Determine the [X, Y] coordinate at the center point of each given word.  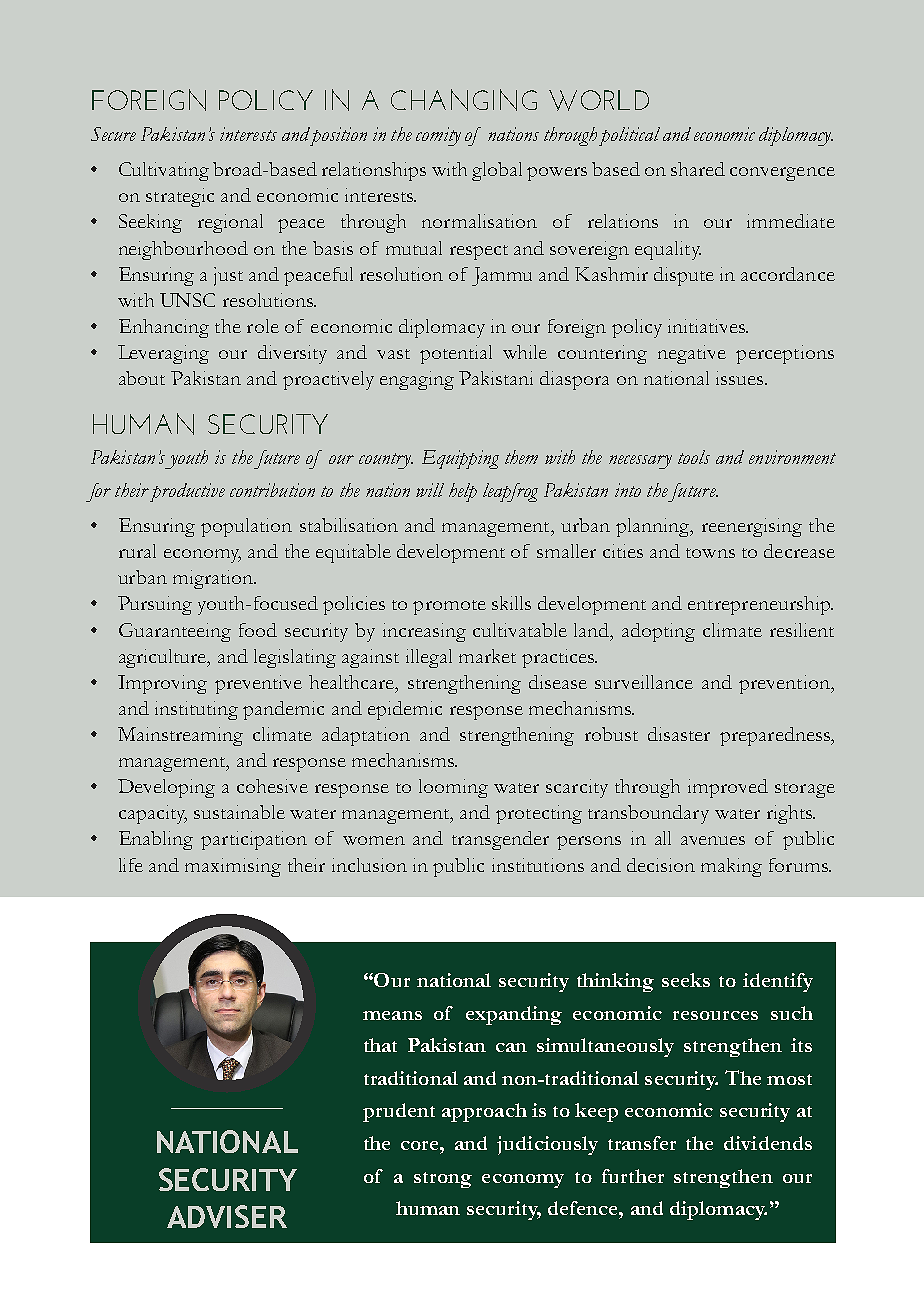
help [463, 492]
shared [698, 169]
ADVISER [227, 1216]
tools [694, 457]
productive [186, 492]
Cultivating [164, 171]
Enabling [156, 840]
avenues [713, 840]
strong [443, 1180]
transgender [500, 840]
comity [438, 136]
